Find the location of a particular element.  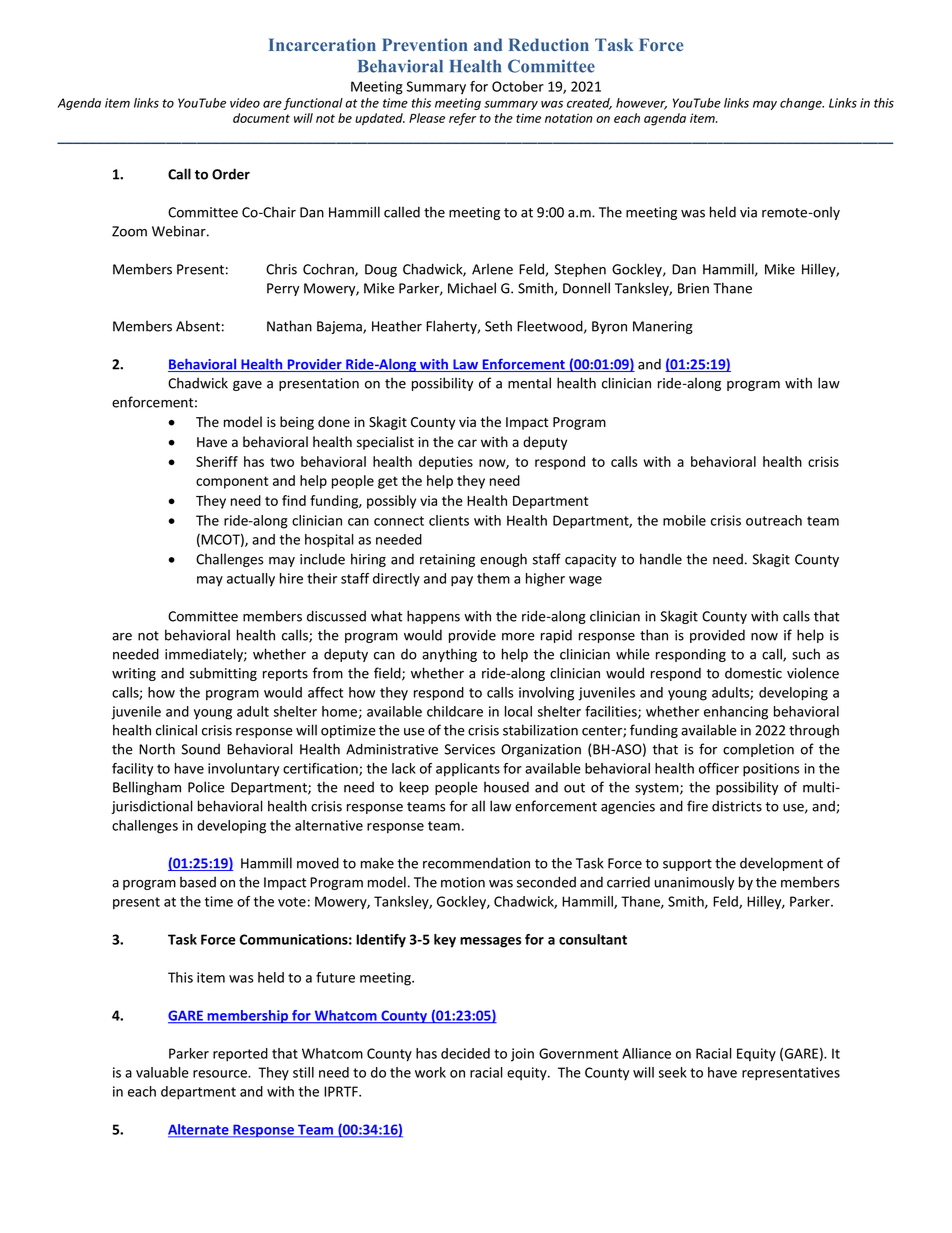

Sound is located at coordinates (201, 749).
